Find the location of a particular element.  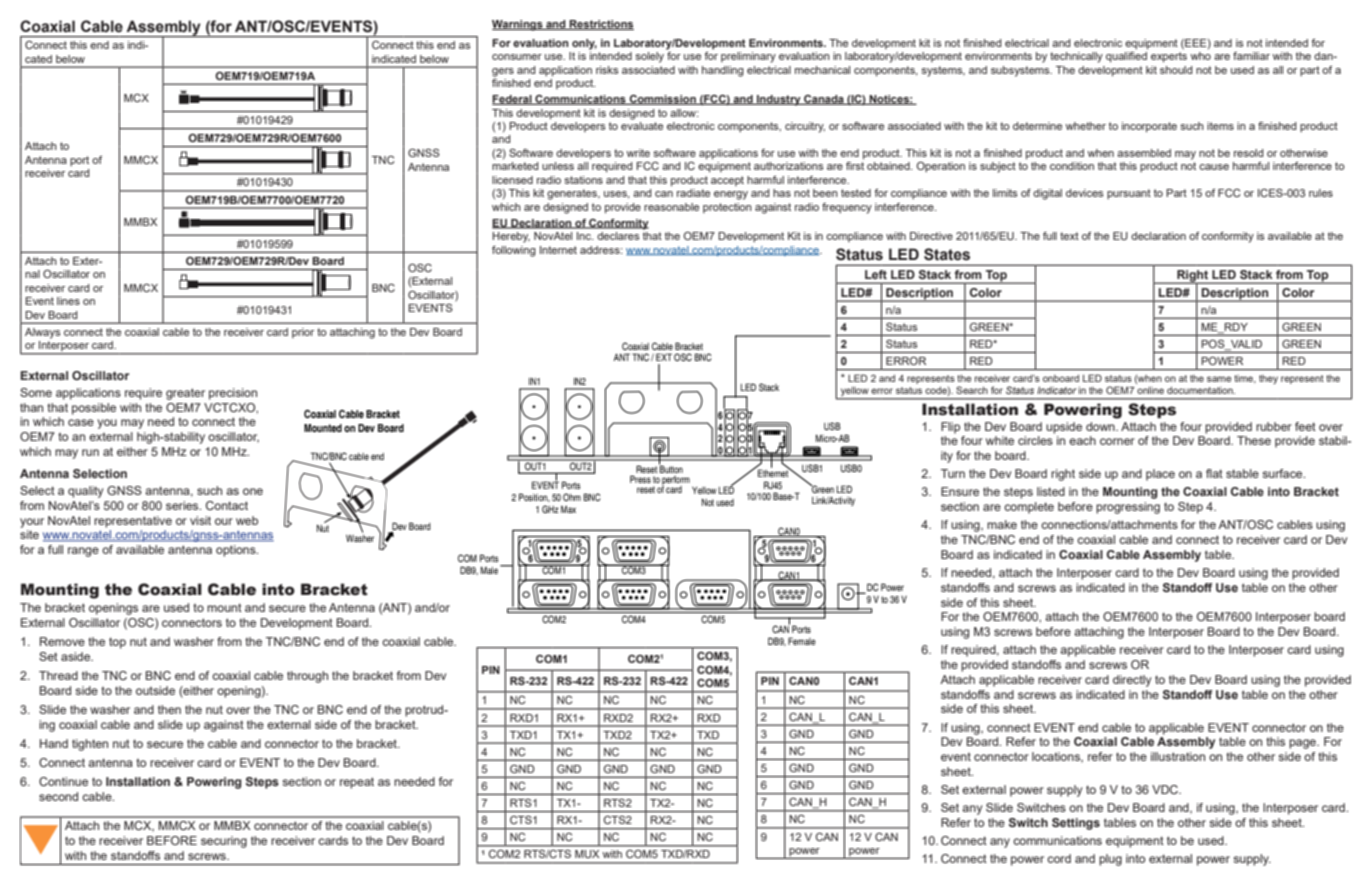

solely is located at coordinates (649, 57).
